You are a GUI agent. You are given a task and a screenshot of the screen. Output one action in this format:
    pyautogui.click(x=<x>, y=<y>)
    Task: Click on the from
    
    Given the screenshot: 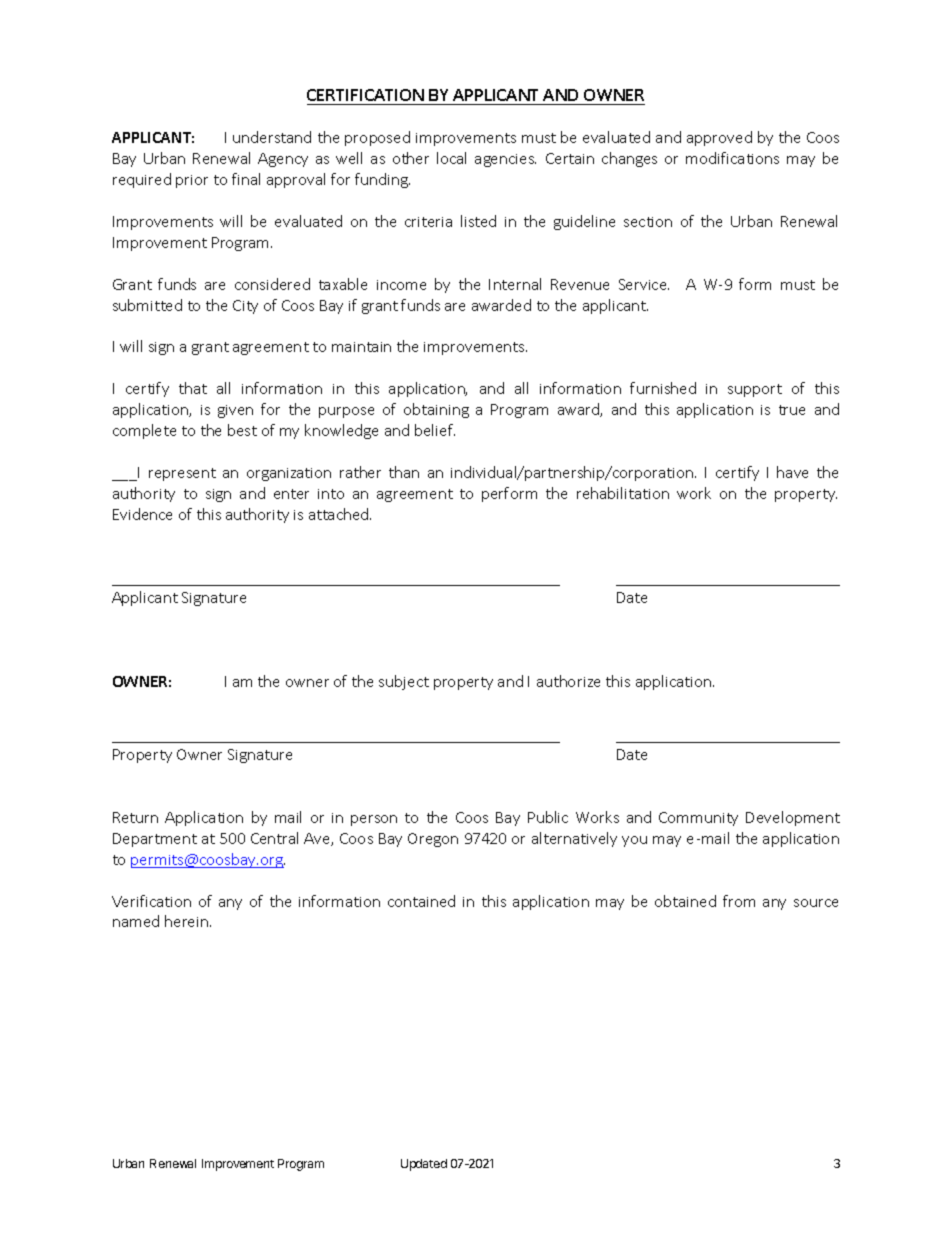 What is the action you would take?
    pyautogui.click(x=739, y=901)
